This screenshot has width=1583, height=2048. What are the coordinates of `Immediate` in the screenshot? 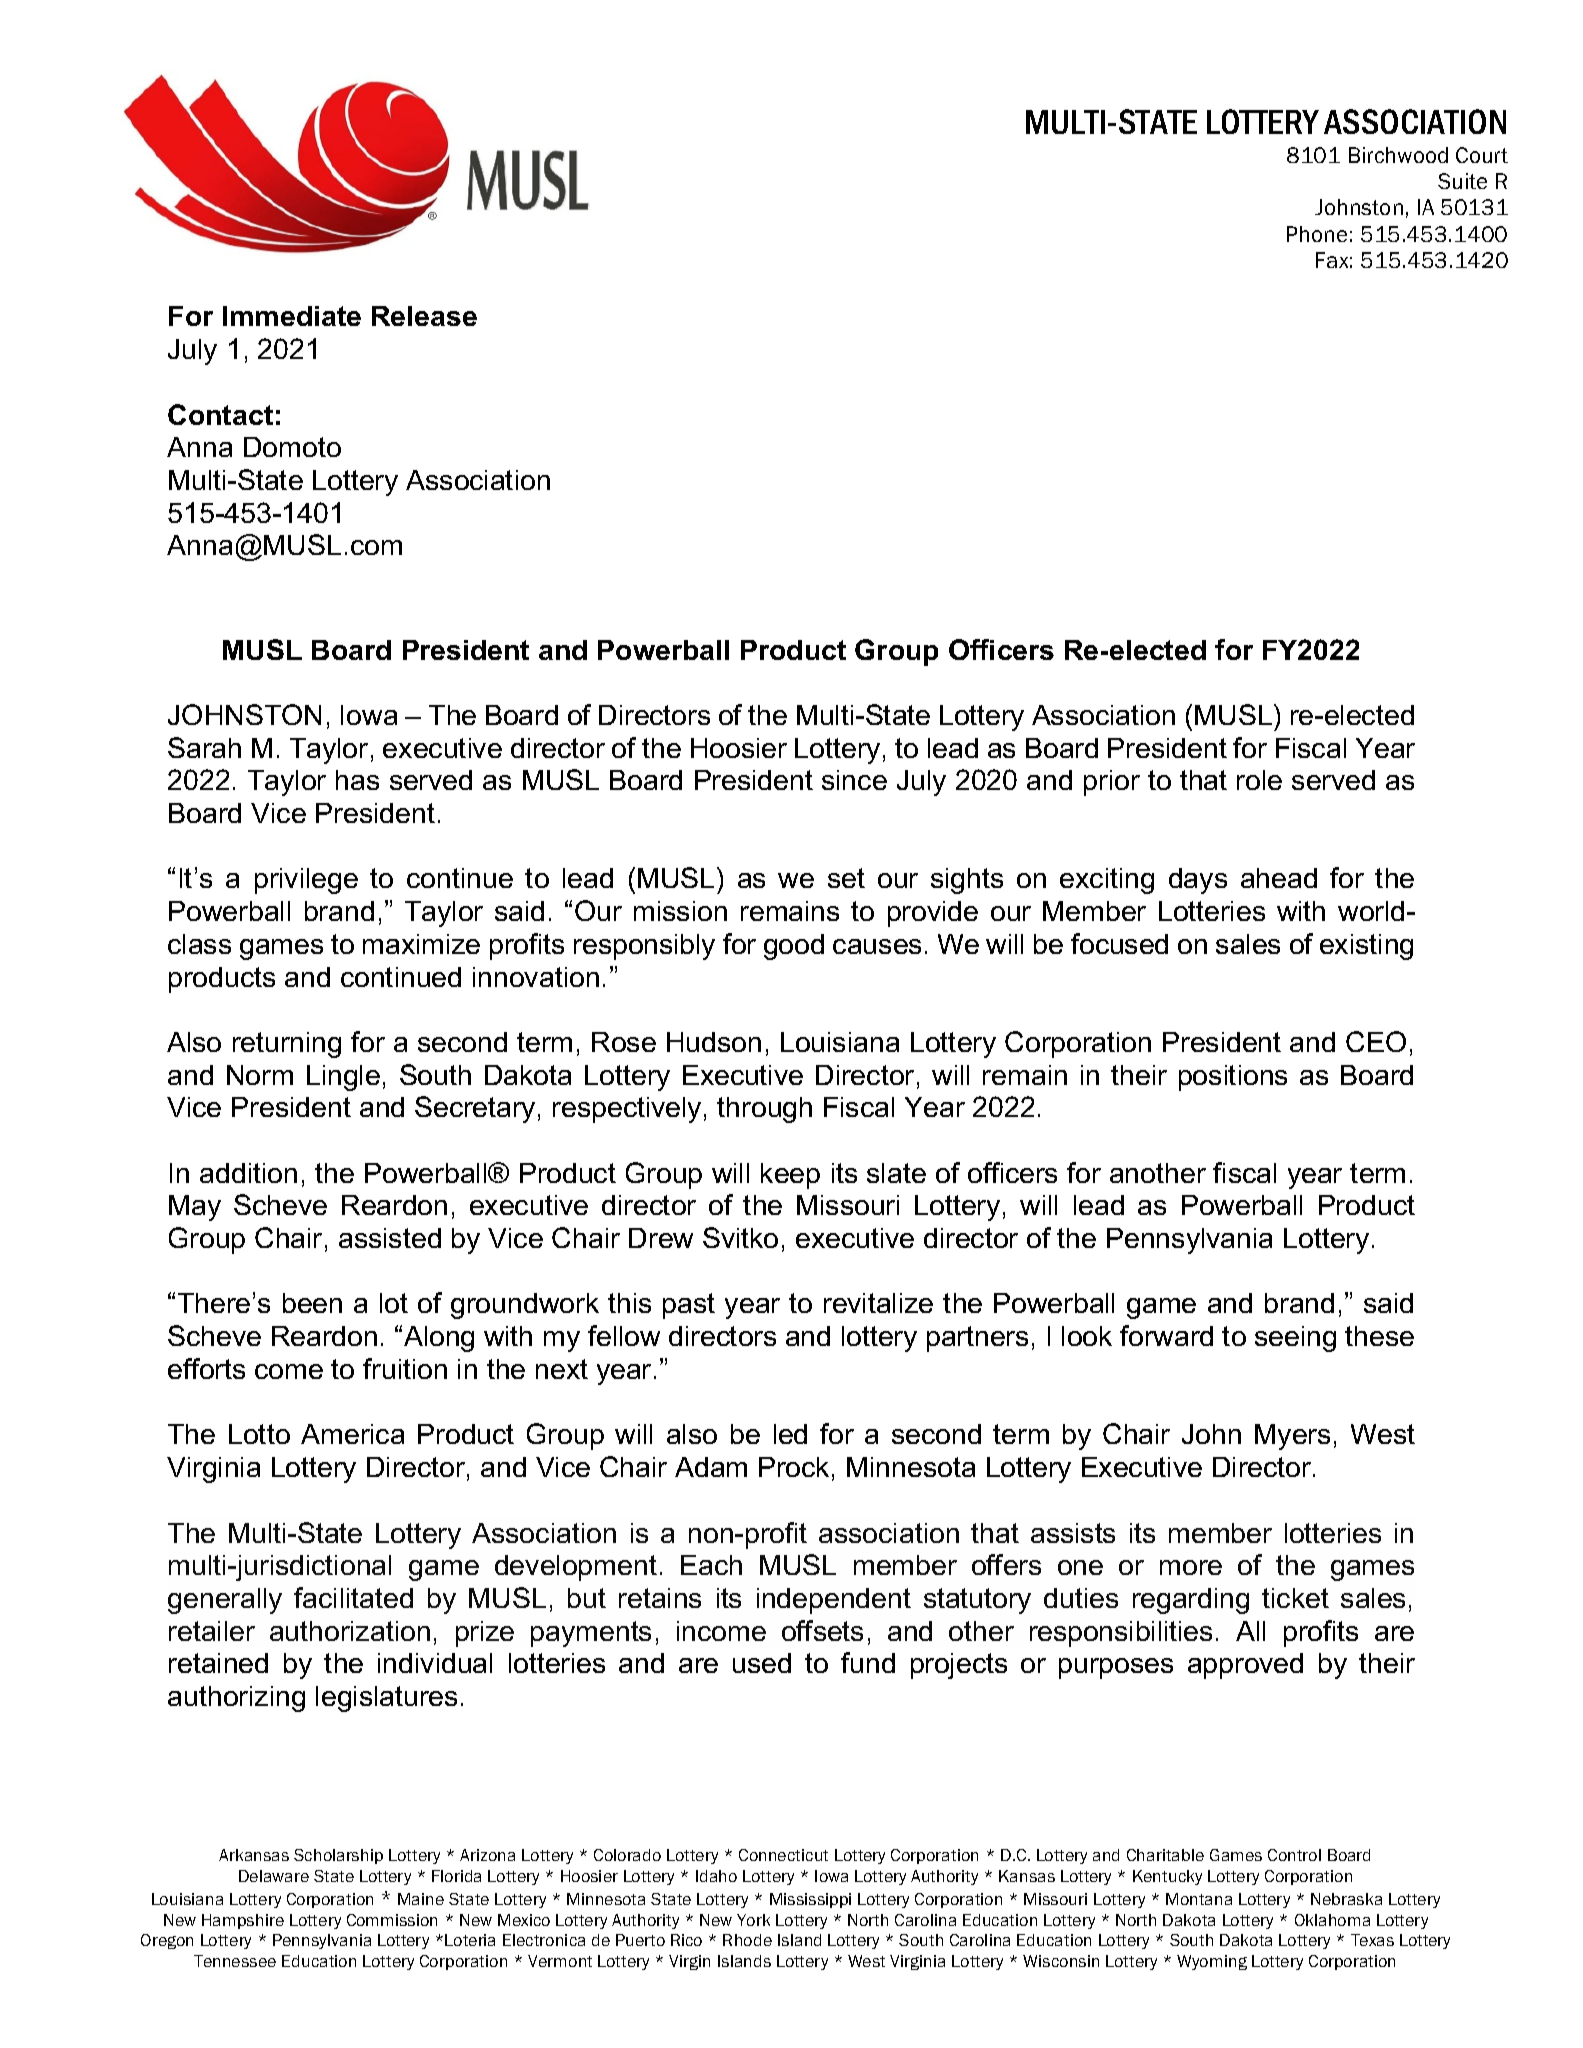 It's located at (292, 316).
